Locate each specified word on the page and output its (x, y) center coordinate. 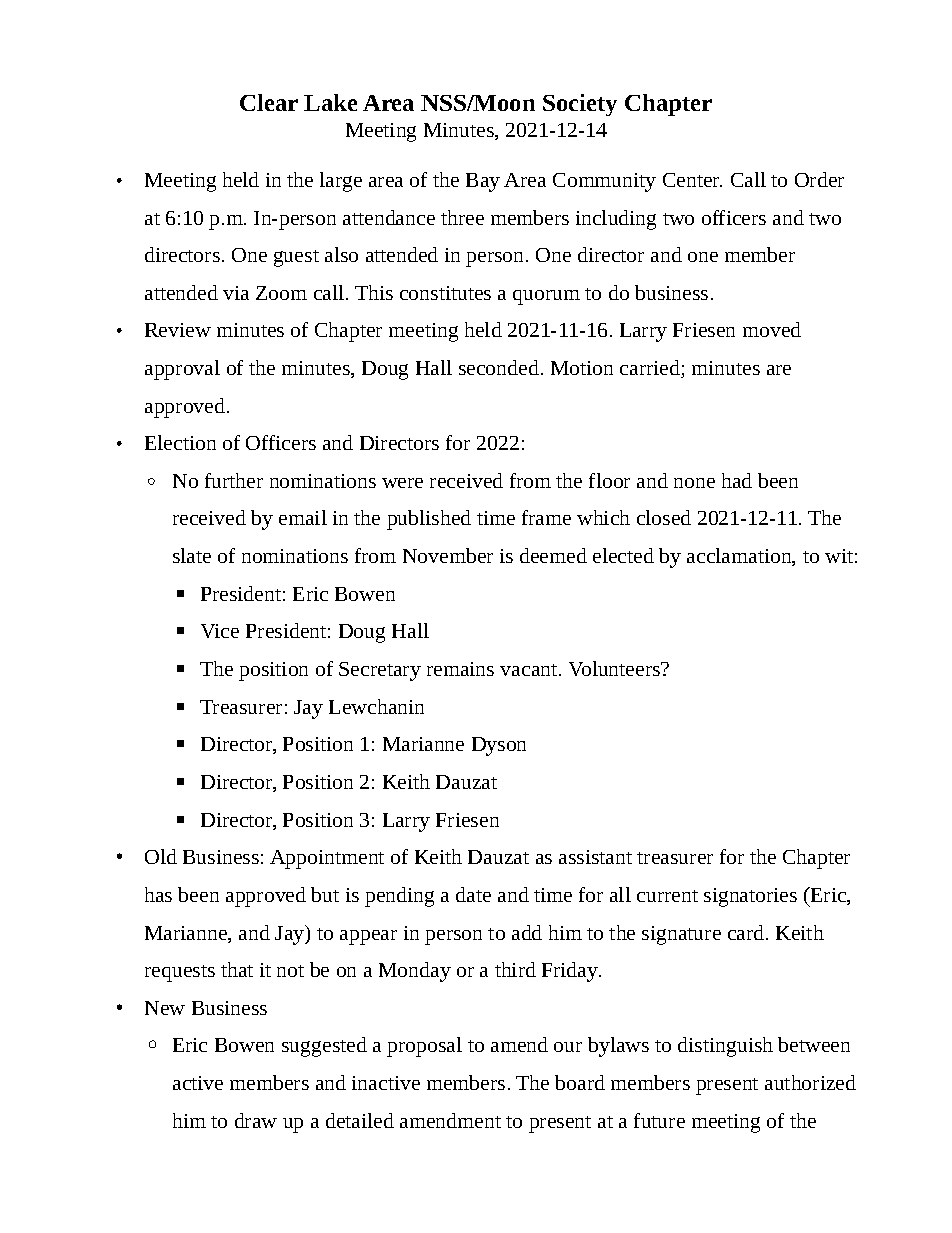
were (402, 483)
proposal (424, 1047)
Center (692, 180)
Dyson (499, 746)
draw (256, 1120)
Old (161, 856)
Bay (483, 182)
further (234, 480)
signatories (750, 897)
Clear (269, 102)
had (737, 480)
